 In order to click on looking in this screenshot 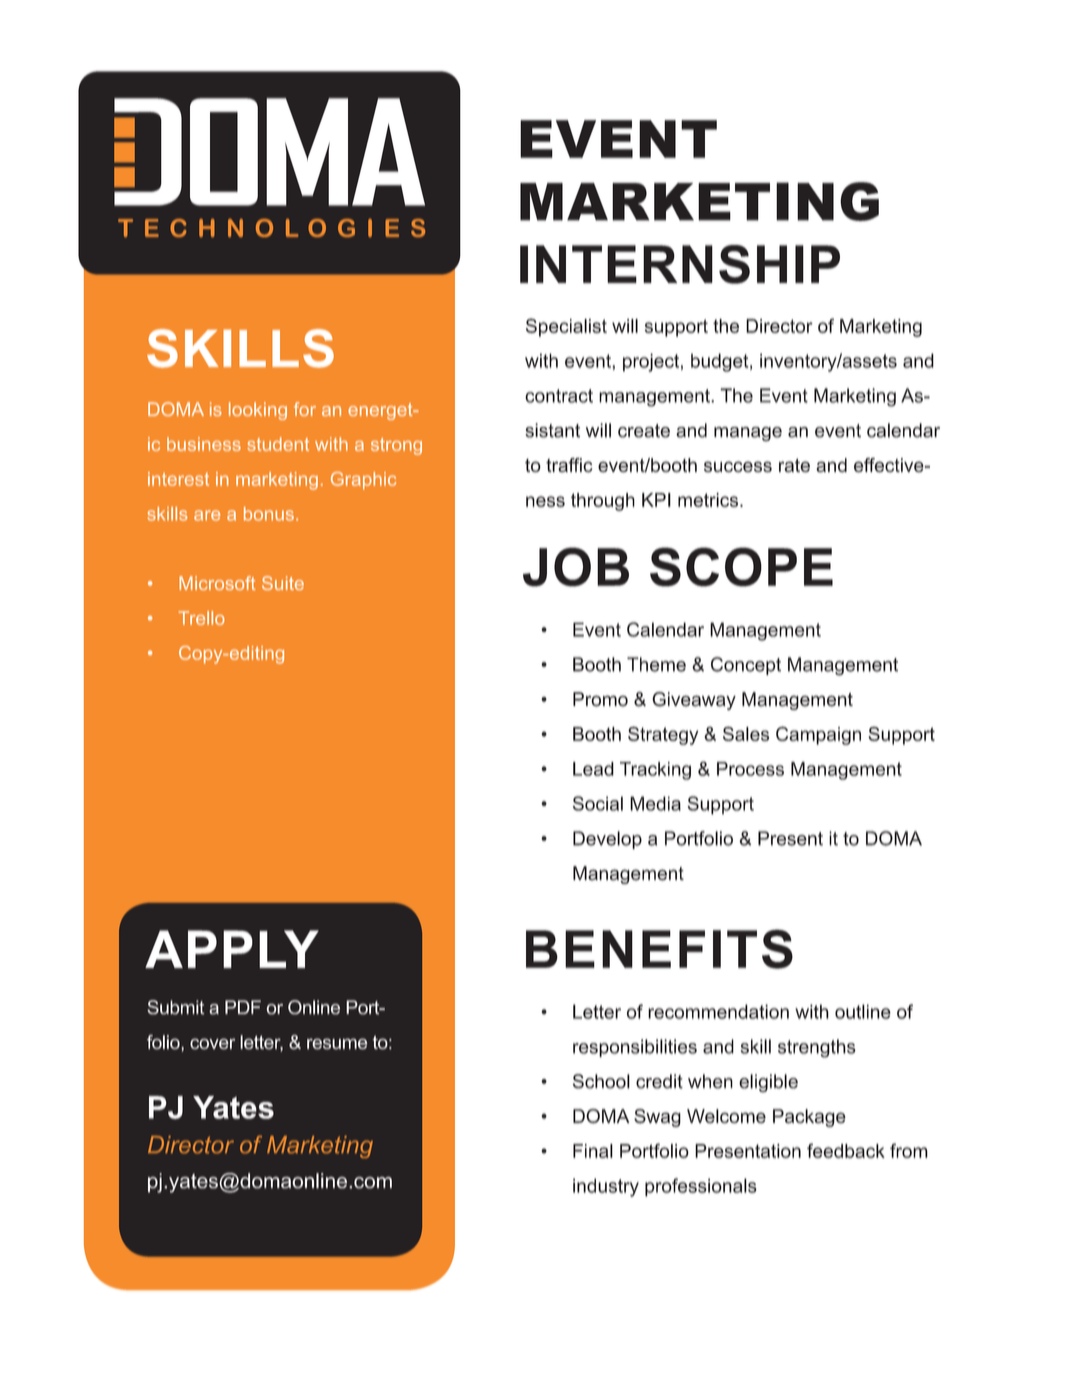, I will do `click(258, 411)`.
